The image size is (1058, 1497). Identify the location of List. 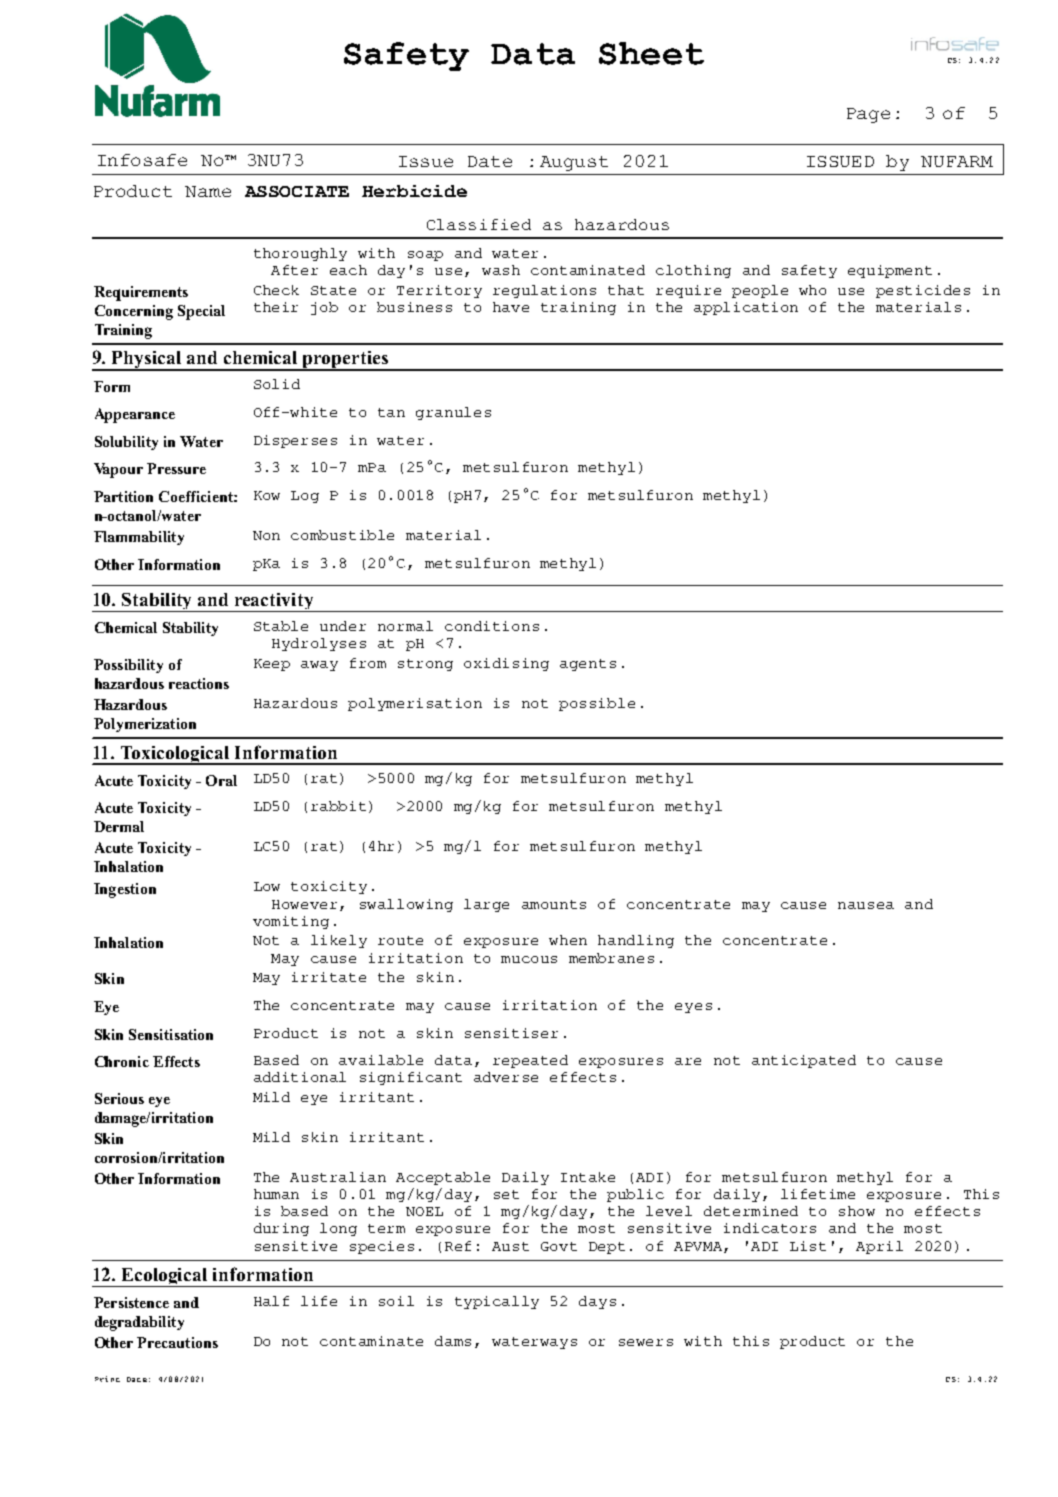
(808, 1246).
